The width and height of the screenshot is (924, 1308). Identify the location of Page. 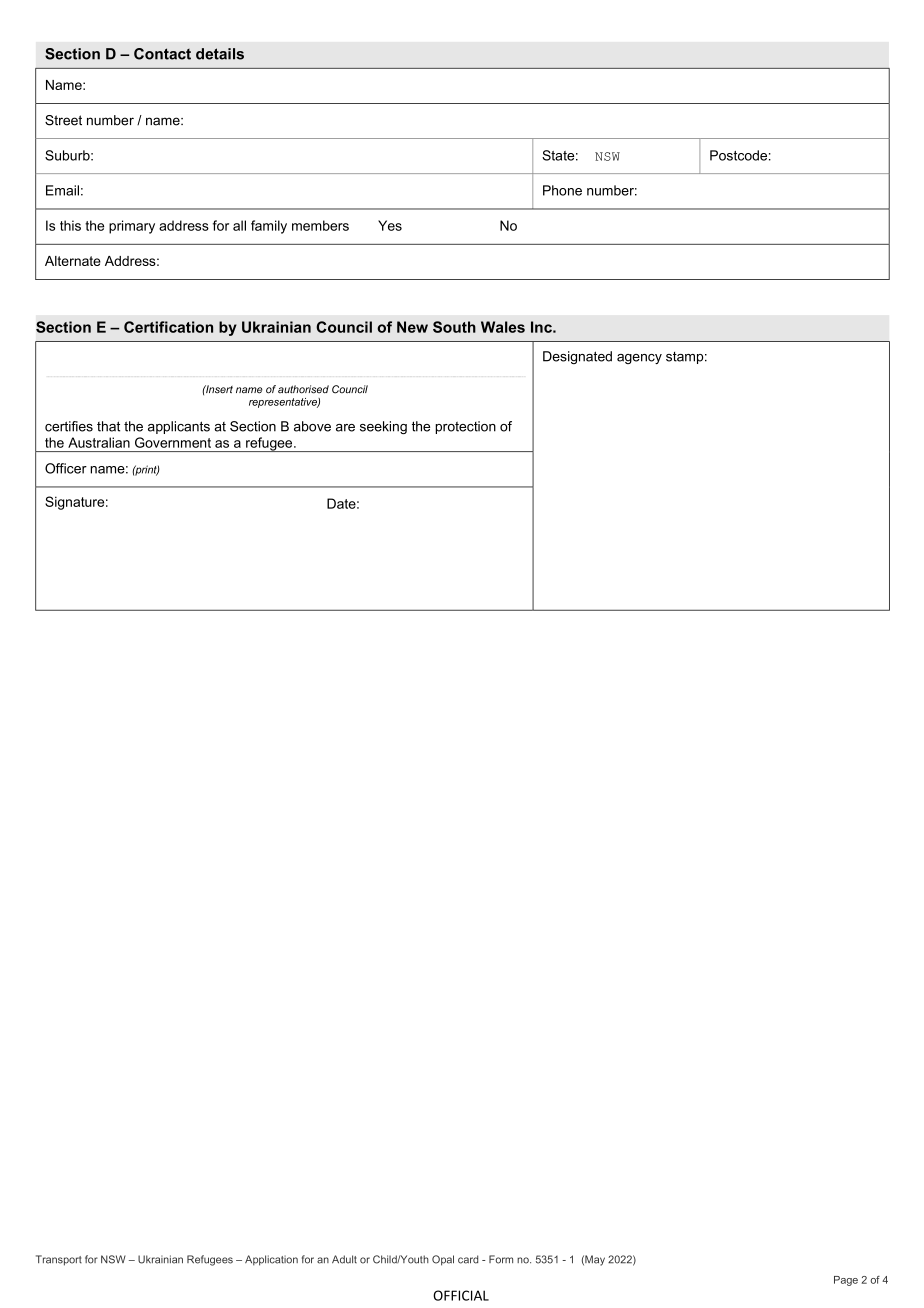
(846, 1281).
